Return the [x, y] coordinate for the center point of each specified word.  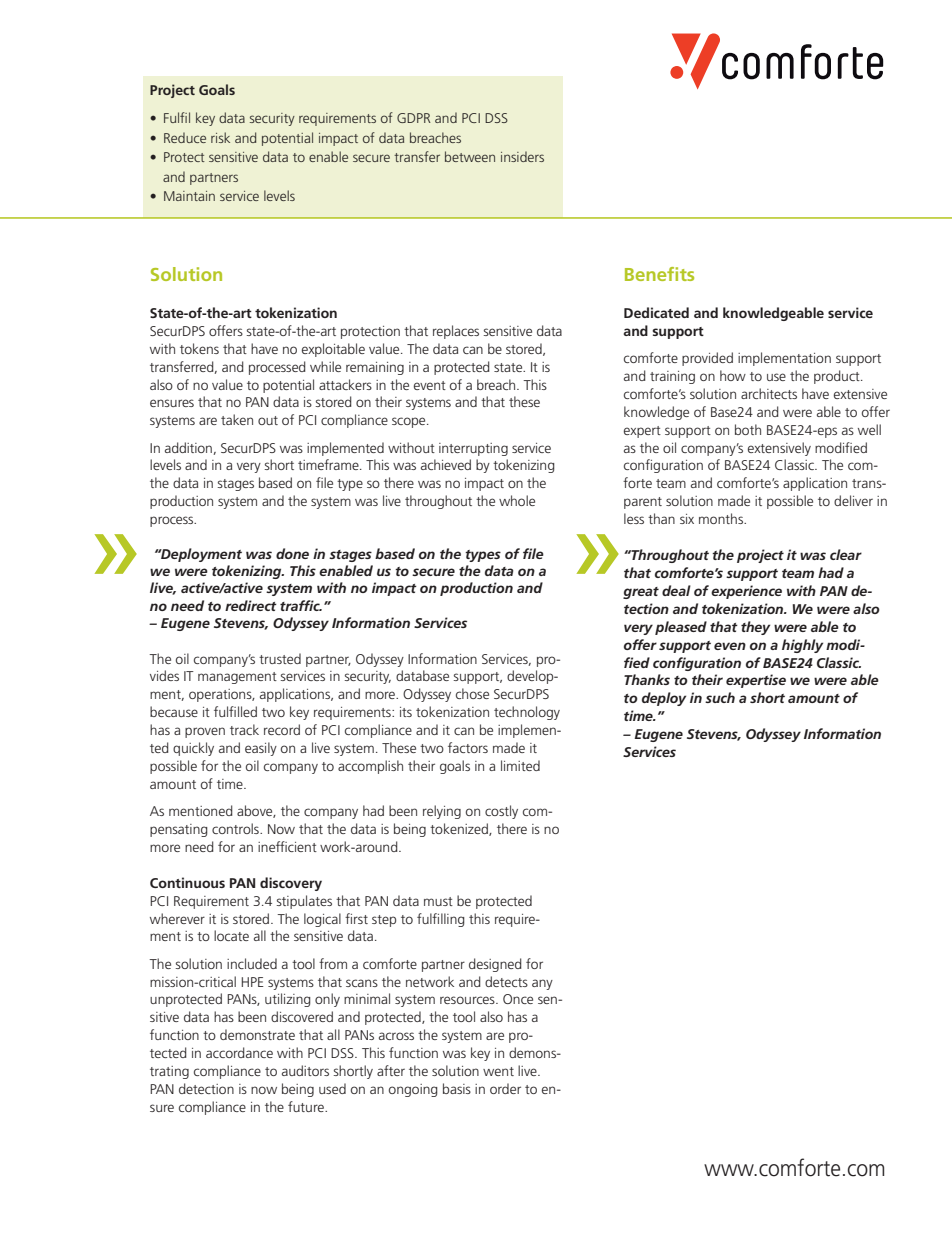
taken [237, 419]
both [748, 429]
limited [520, 765]
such [720, 697]
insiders [522, 156]
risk [220, 137]
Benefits [659, 274]
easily [261, 749]
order [505, 1088]
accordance [239, 1052]
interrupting [473, 449]
